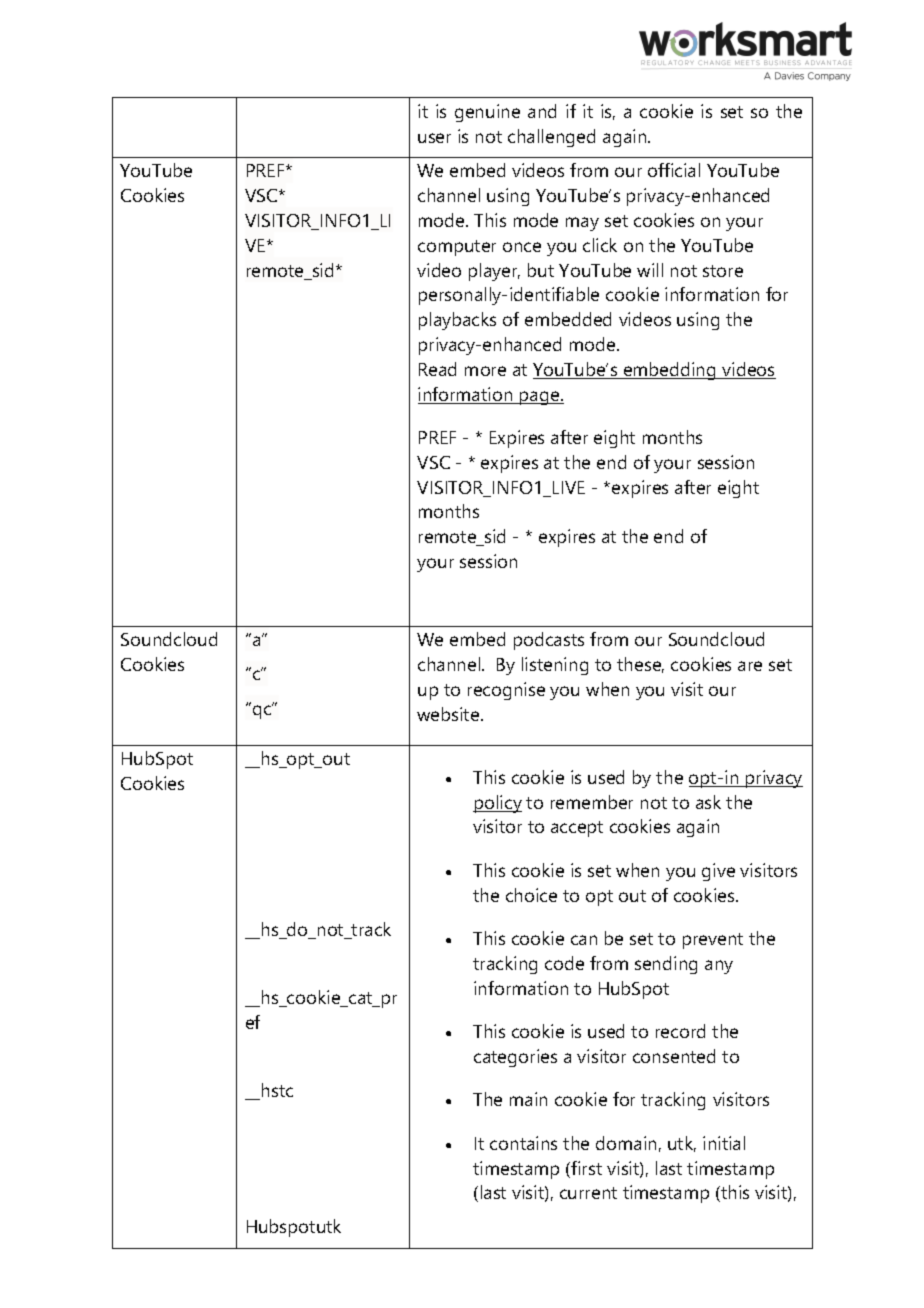 The image size is (924, 1308). Describe the element at coordinates (585, 1169) in the screenshot. I see `first` at that location.
